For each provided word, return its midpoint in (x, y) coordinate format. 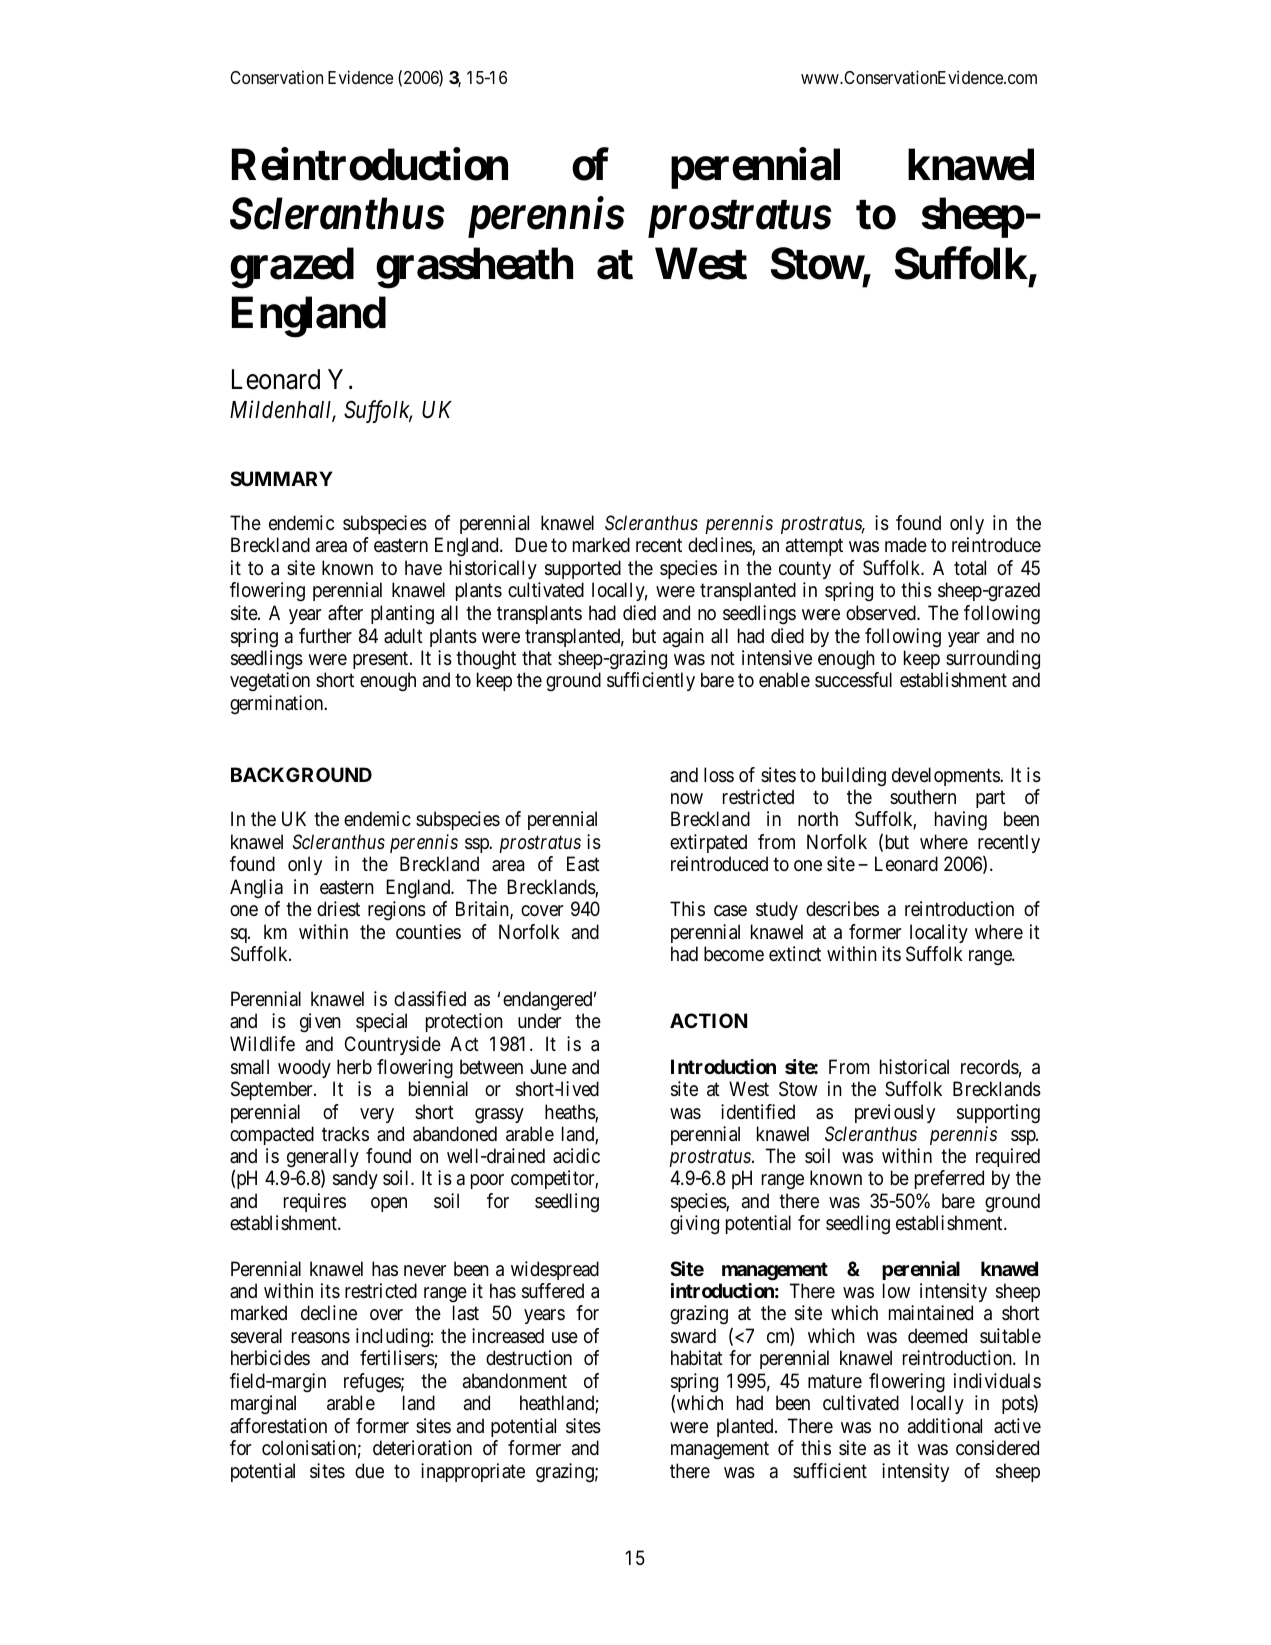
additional (945, 1426)
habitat (697, 1358)
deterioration (422, 1447)
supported (583, 569)
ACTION (708, 1020)
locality (939, 933)
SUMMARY (281, 478)
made (906, 545)
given (320, 1023)
